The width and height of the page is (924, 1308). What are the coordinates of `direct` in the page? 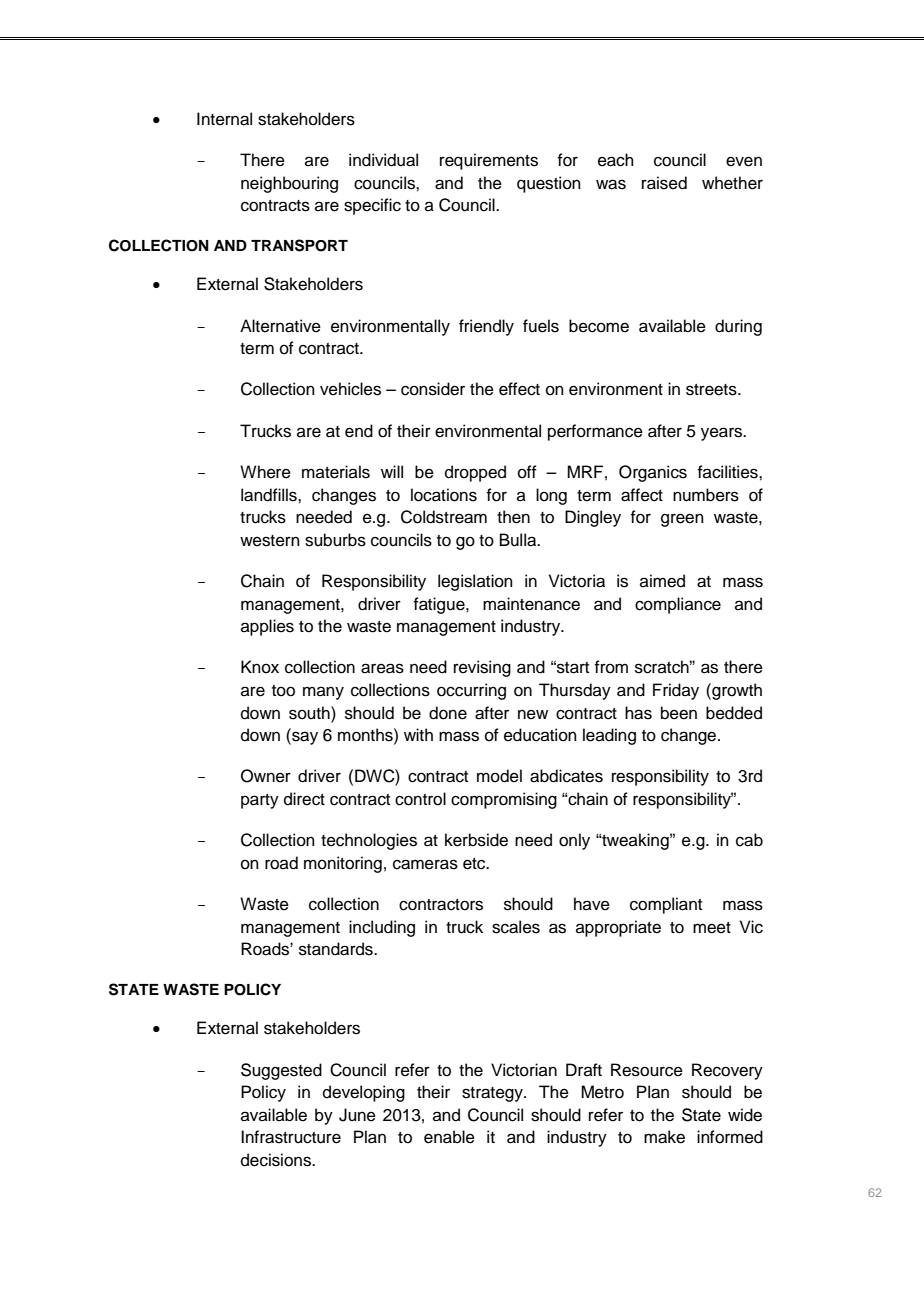 It's located at (304, 799).
